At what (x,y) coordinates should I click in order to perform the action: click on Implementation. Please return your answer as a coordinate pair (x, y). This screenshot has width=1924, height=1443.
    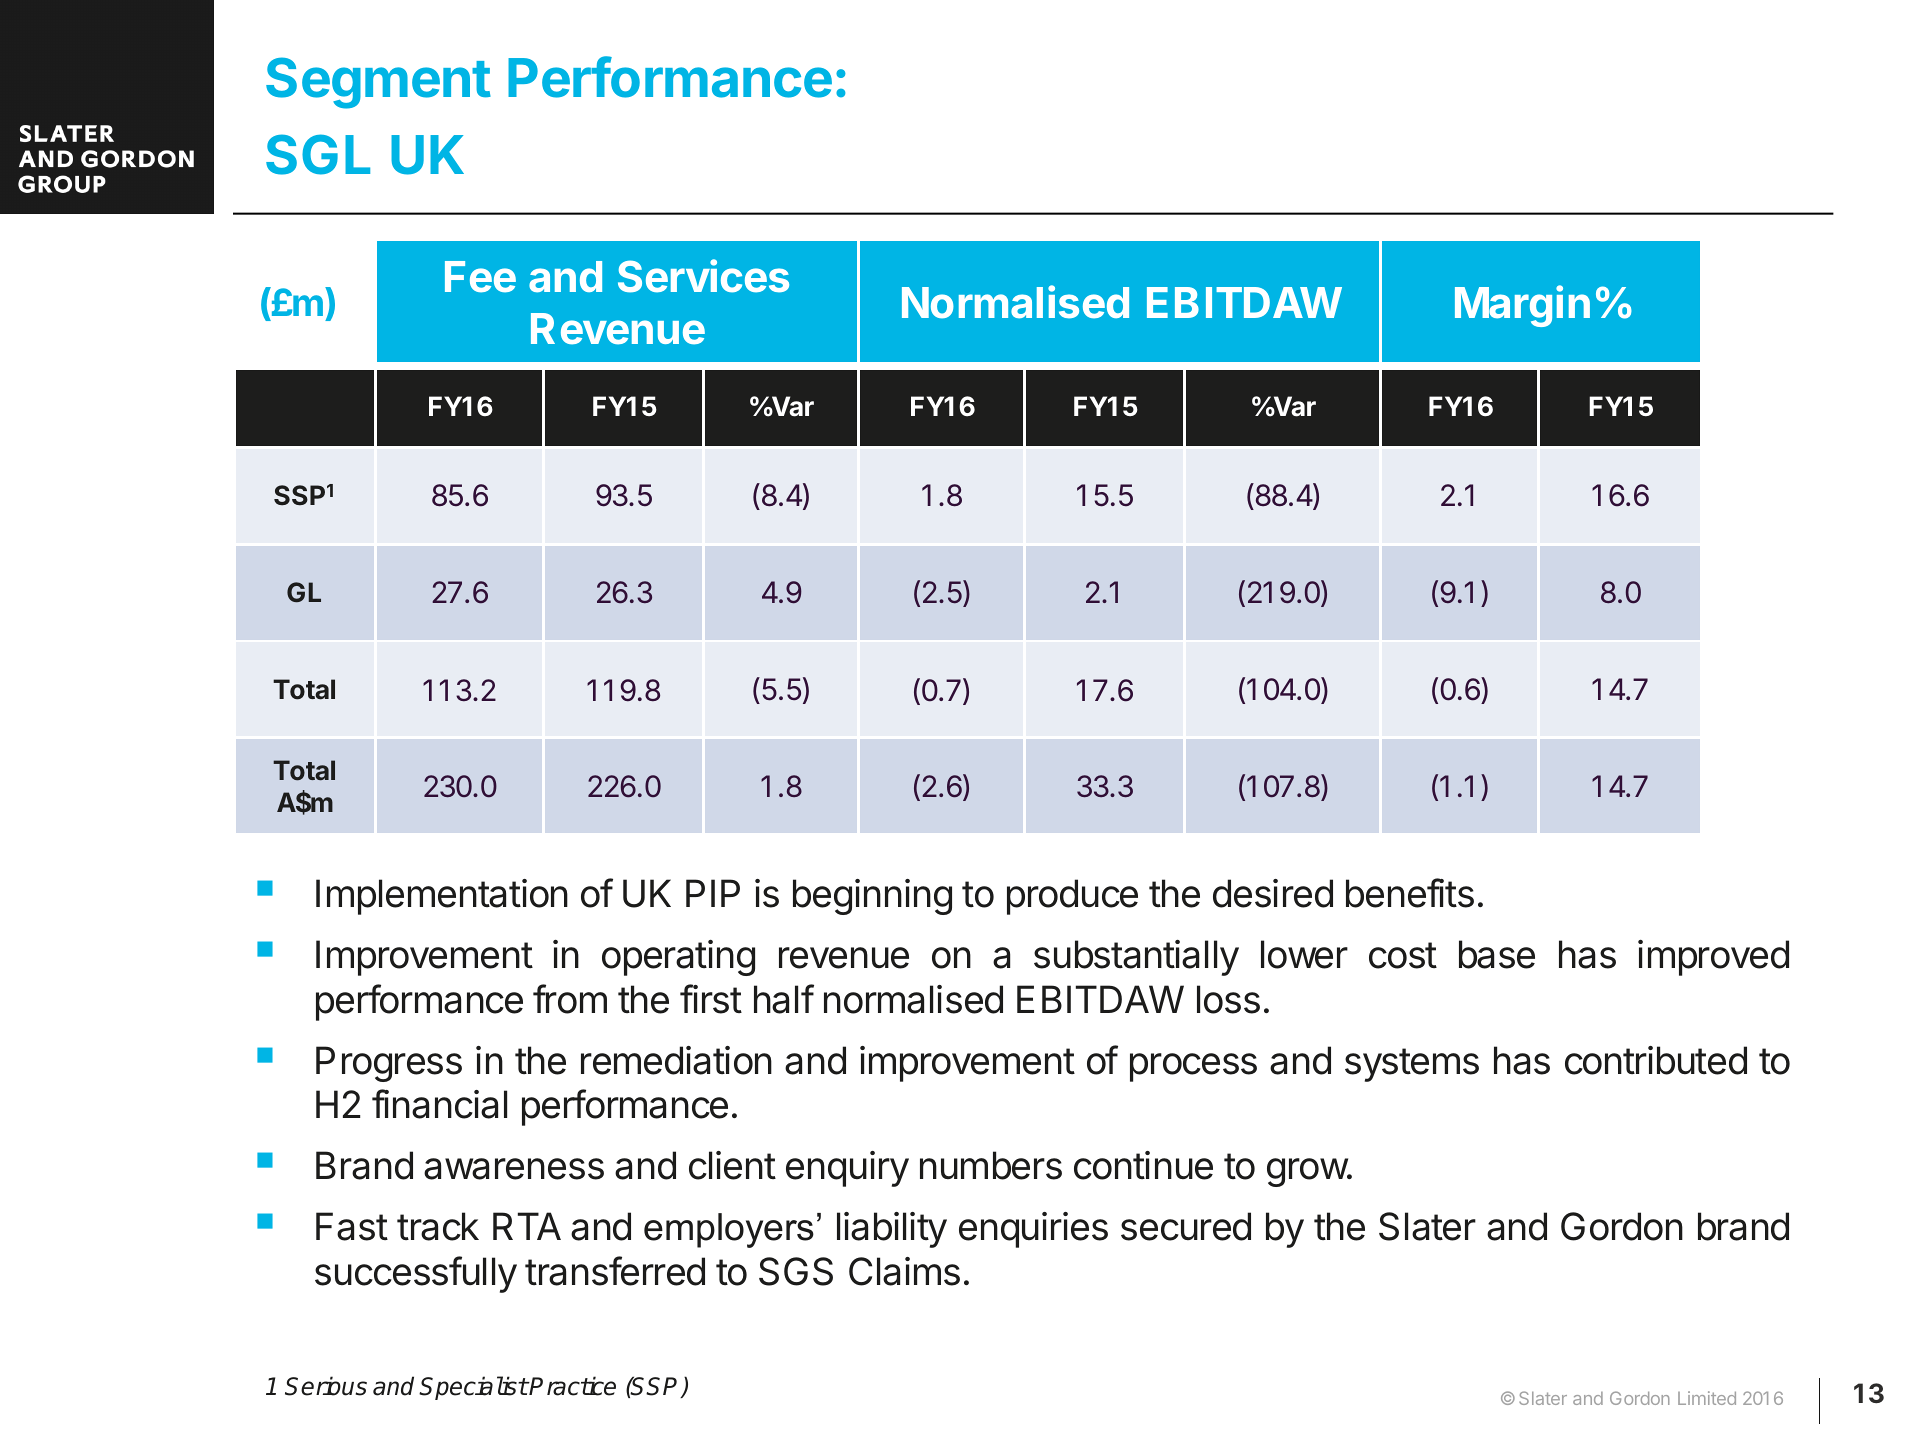
    Looking at the image, I should click on (442, 897).
